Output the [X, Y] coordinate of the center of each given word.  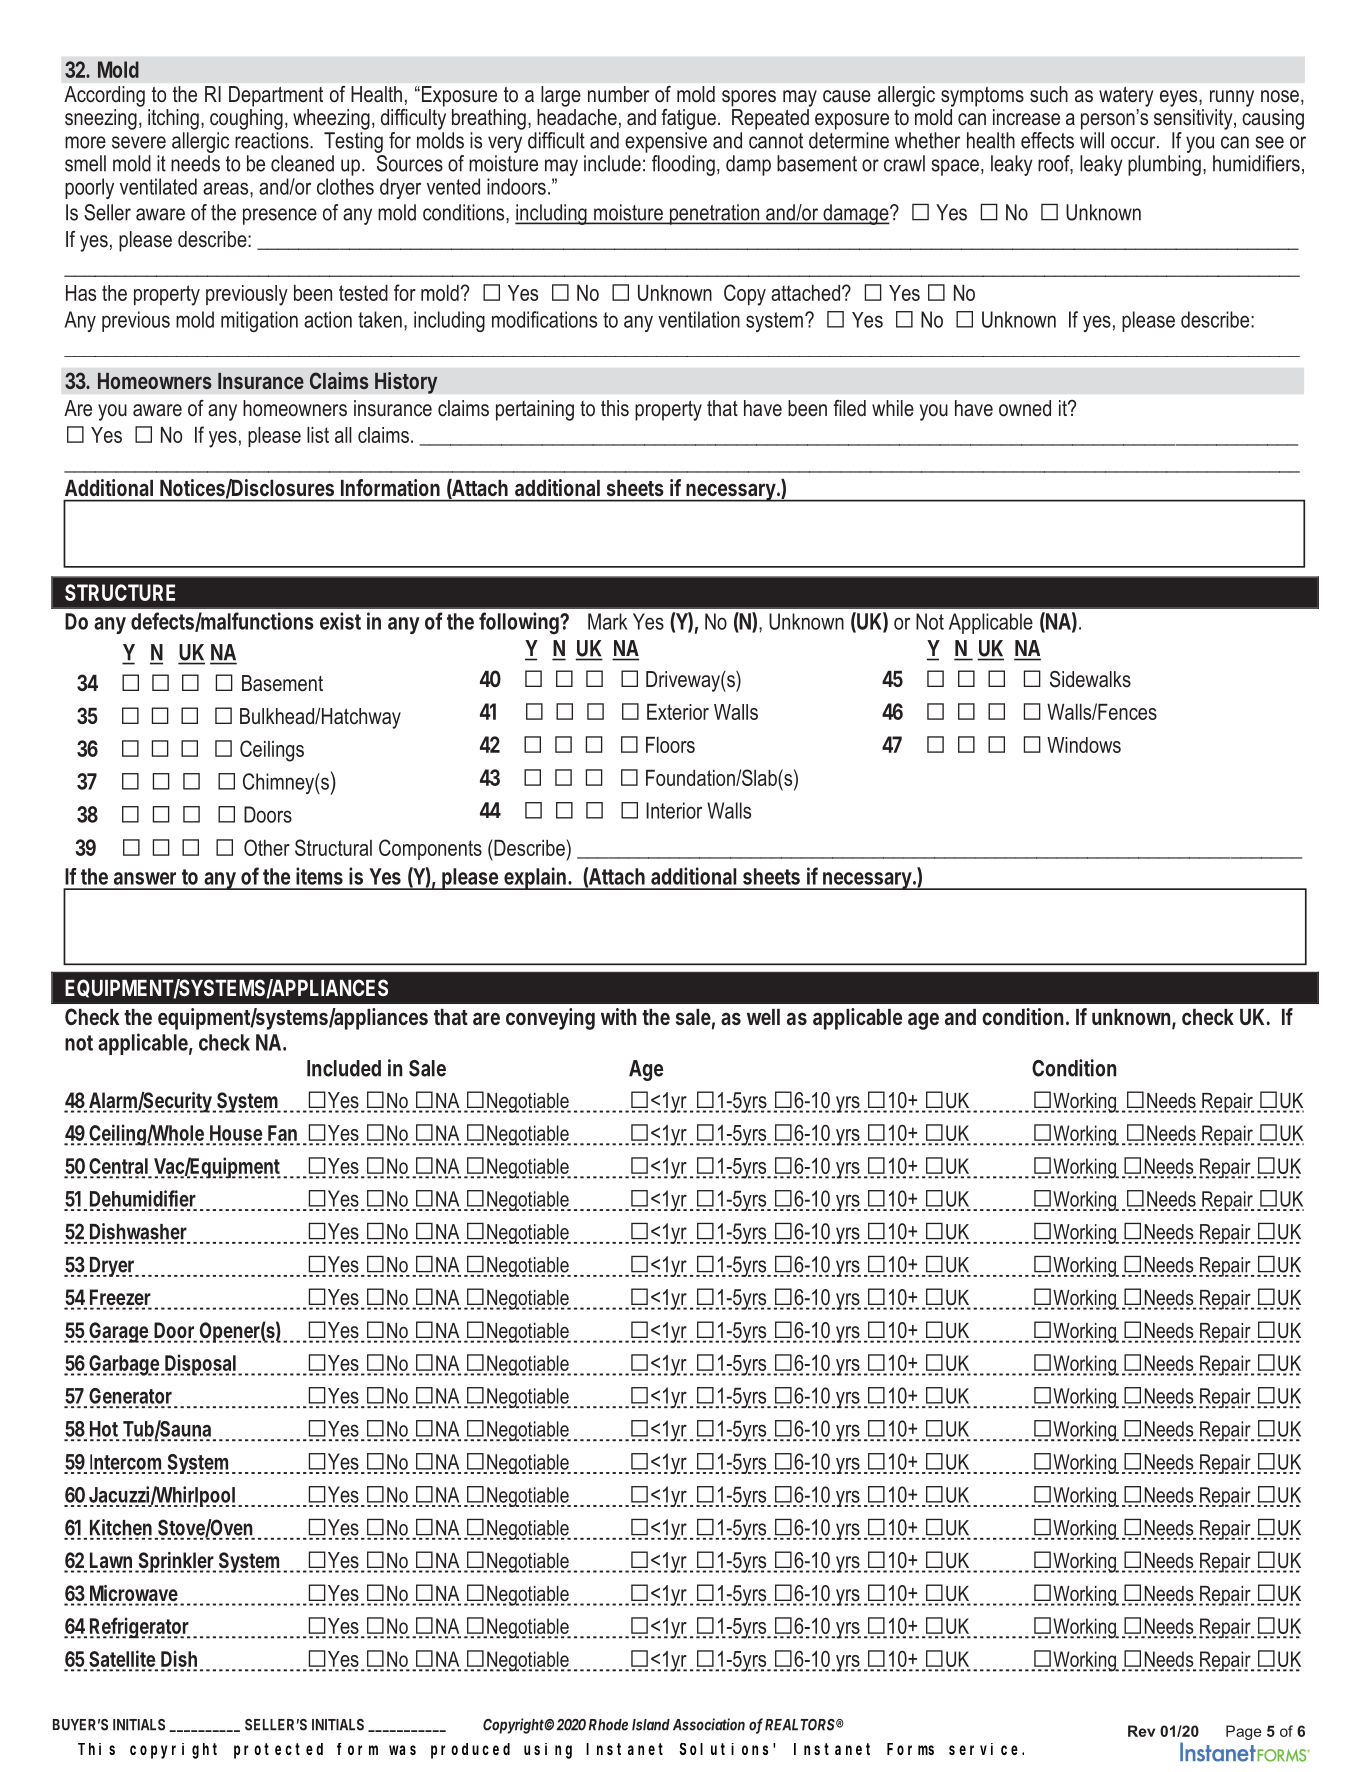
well [763, 1017]
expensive [666, 142]
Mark [607, 621]
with [619, 1016]
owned [1025, 408]
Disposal [199, 1365]
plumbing [1164, 165]
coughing [246, 119]
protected [278, 1751]
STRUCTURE [120, 592]
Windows [1084, 745]
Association [709, 1724]
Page [1244, 1732]
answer [145, 878]
